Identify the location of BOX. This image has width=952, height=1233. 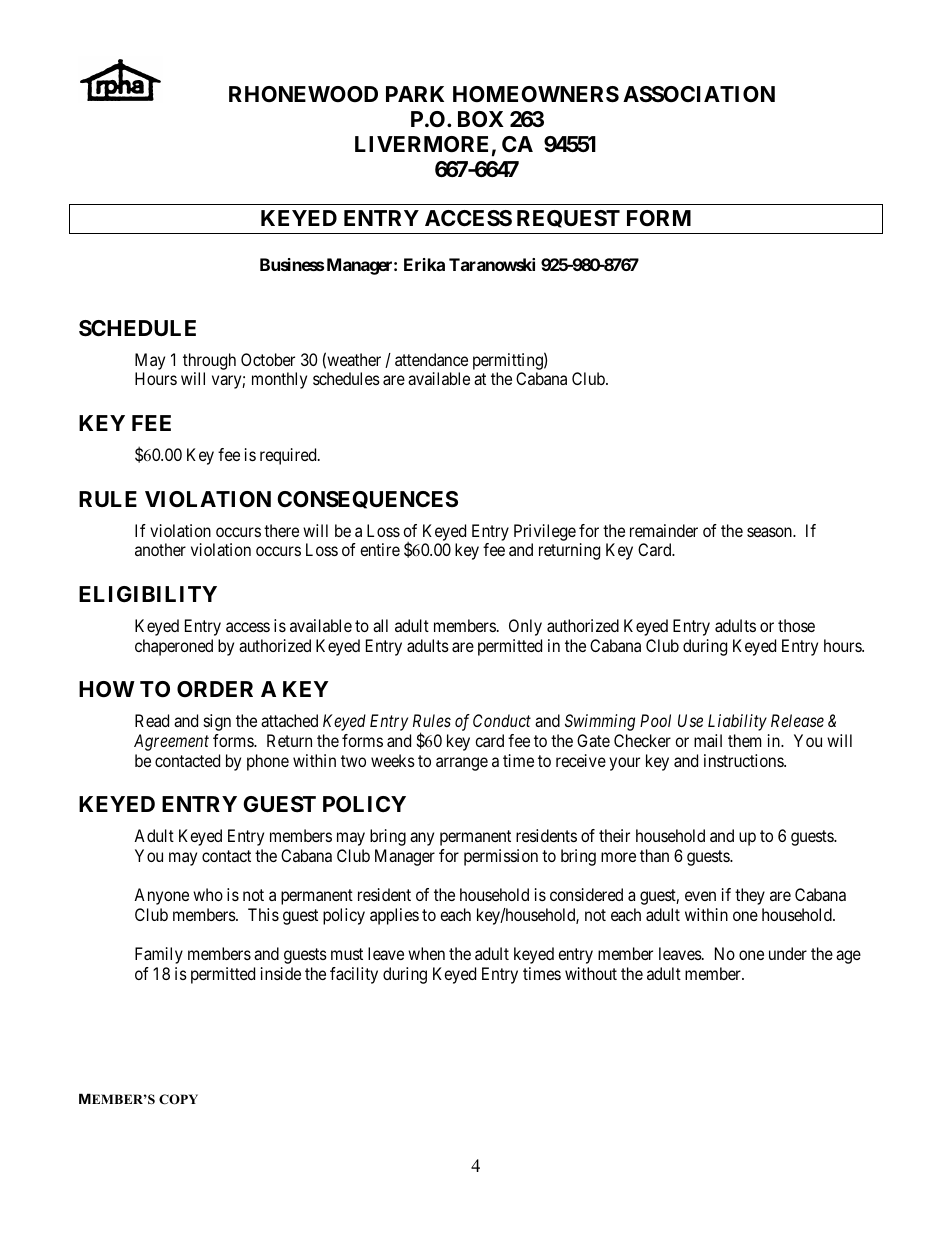
(481, 119).
